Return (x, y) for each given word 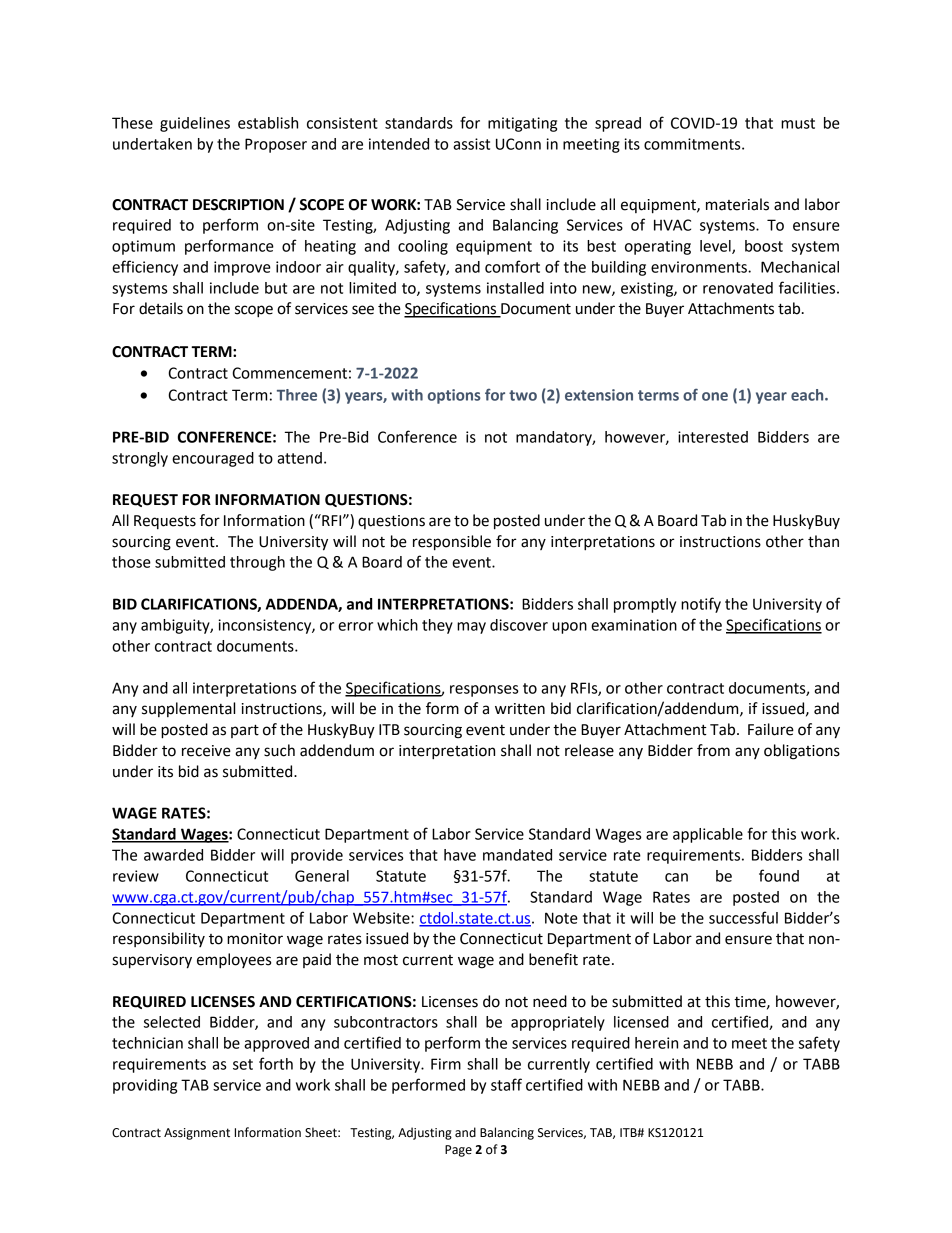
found (779, 875)
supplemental (188, 709)
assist (471, 144)
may (471, 628)
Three (297, 395)
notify (701, 605)
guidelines (195, 124)
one (715, 396)
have (460, 855)
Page (458, 1151)
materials (737, 204)
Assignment (197, 1134)
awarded (173, 855)
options (454, 396)
